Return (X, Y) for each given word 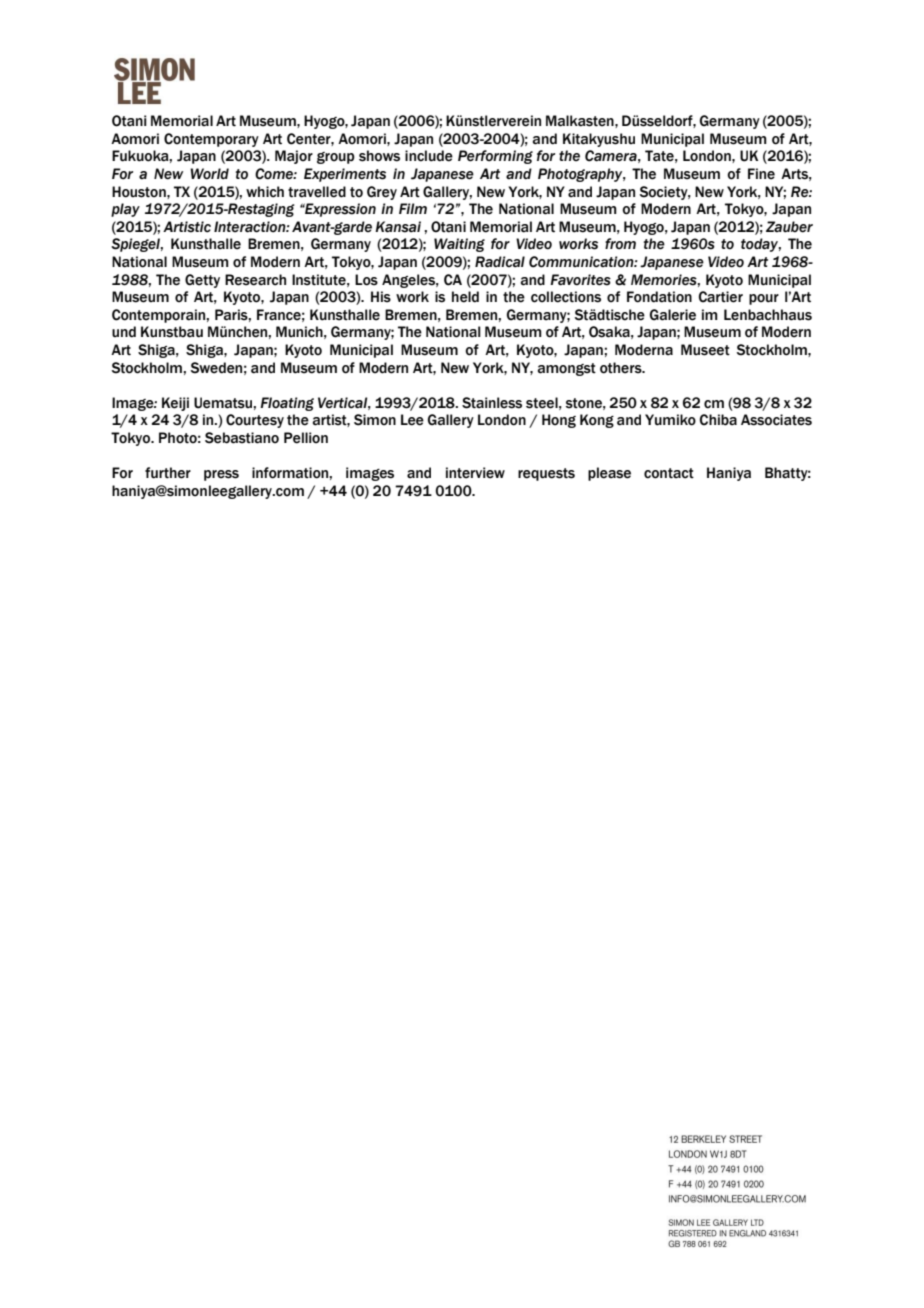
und (124, 332)
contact (669, 473)
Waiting (459, 245)
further (168, 473)
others (622, 368)
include (429, 156)
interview (475, 473)
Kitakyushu (599, 140)
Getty (202, 281)
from (620, 244)
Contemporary (211, 140)
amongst (566, 369)
